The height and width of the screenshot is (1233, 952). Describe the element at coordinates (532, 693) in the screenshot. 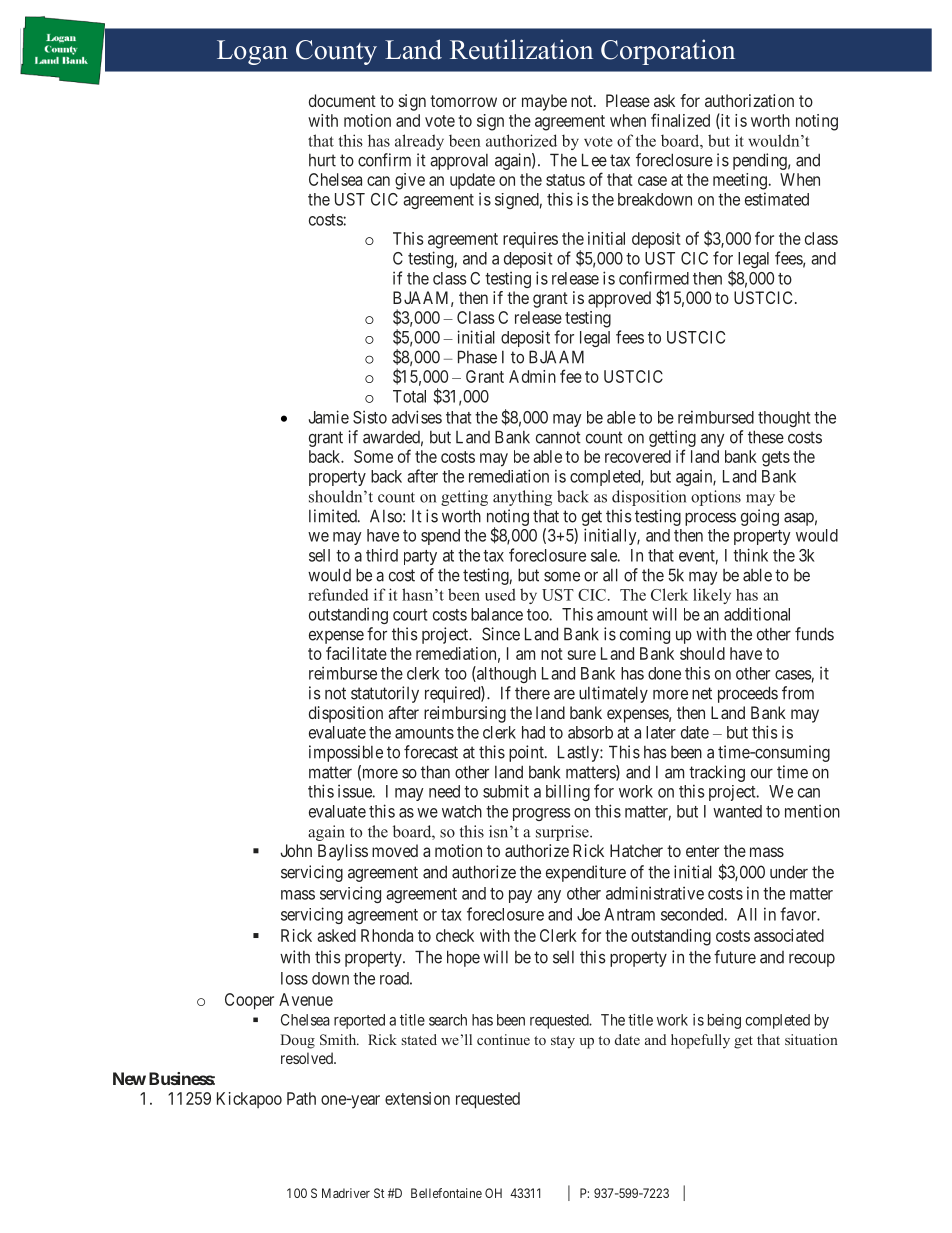

I see `there` at that location.
